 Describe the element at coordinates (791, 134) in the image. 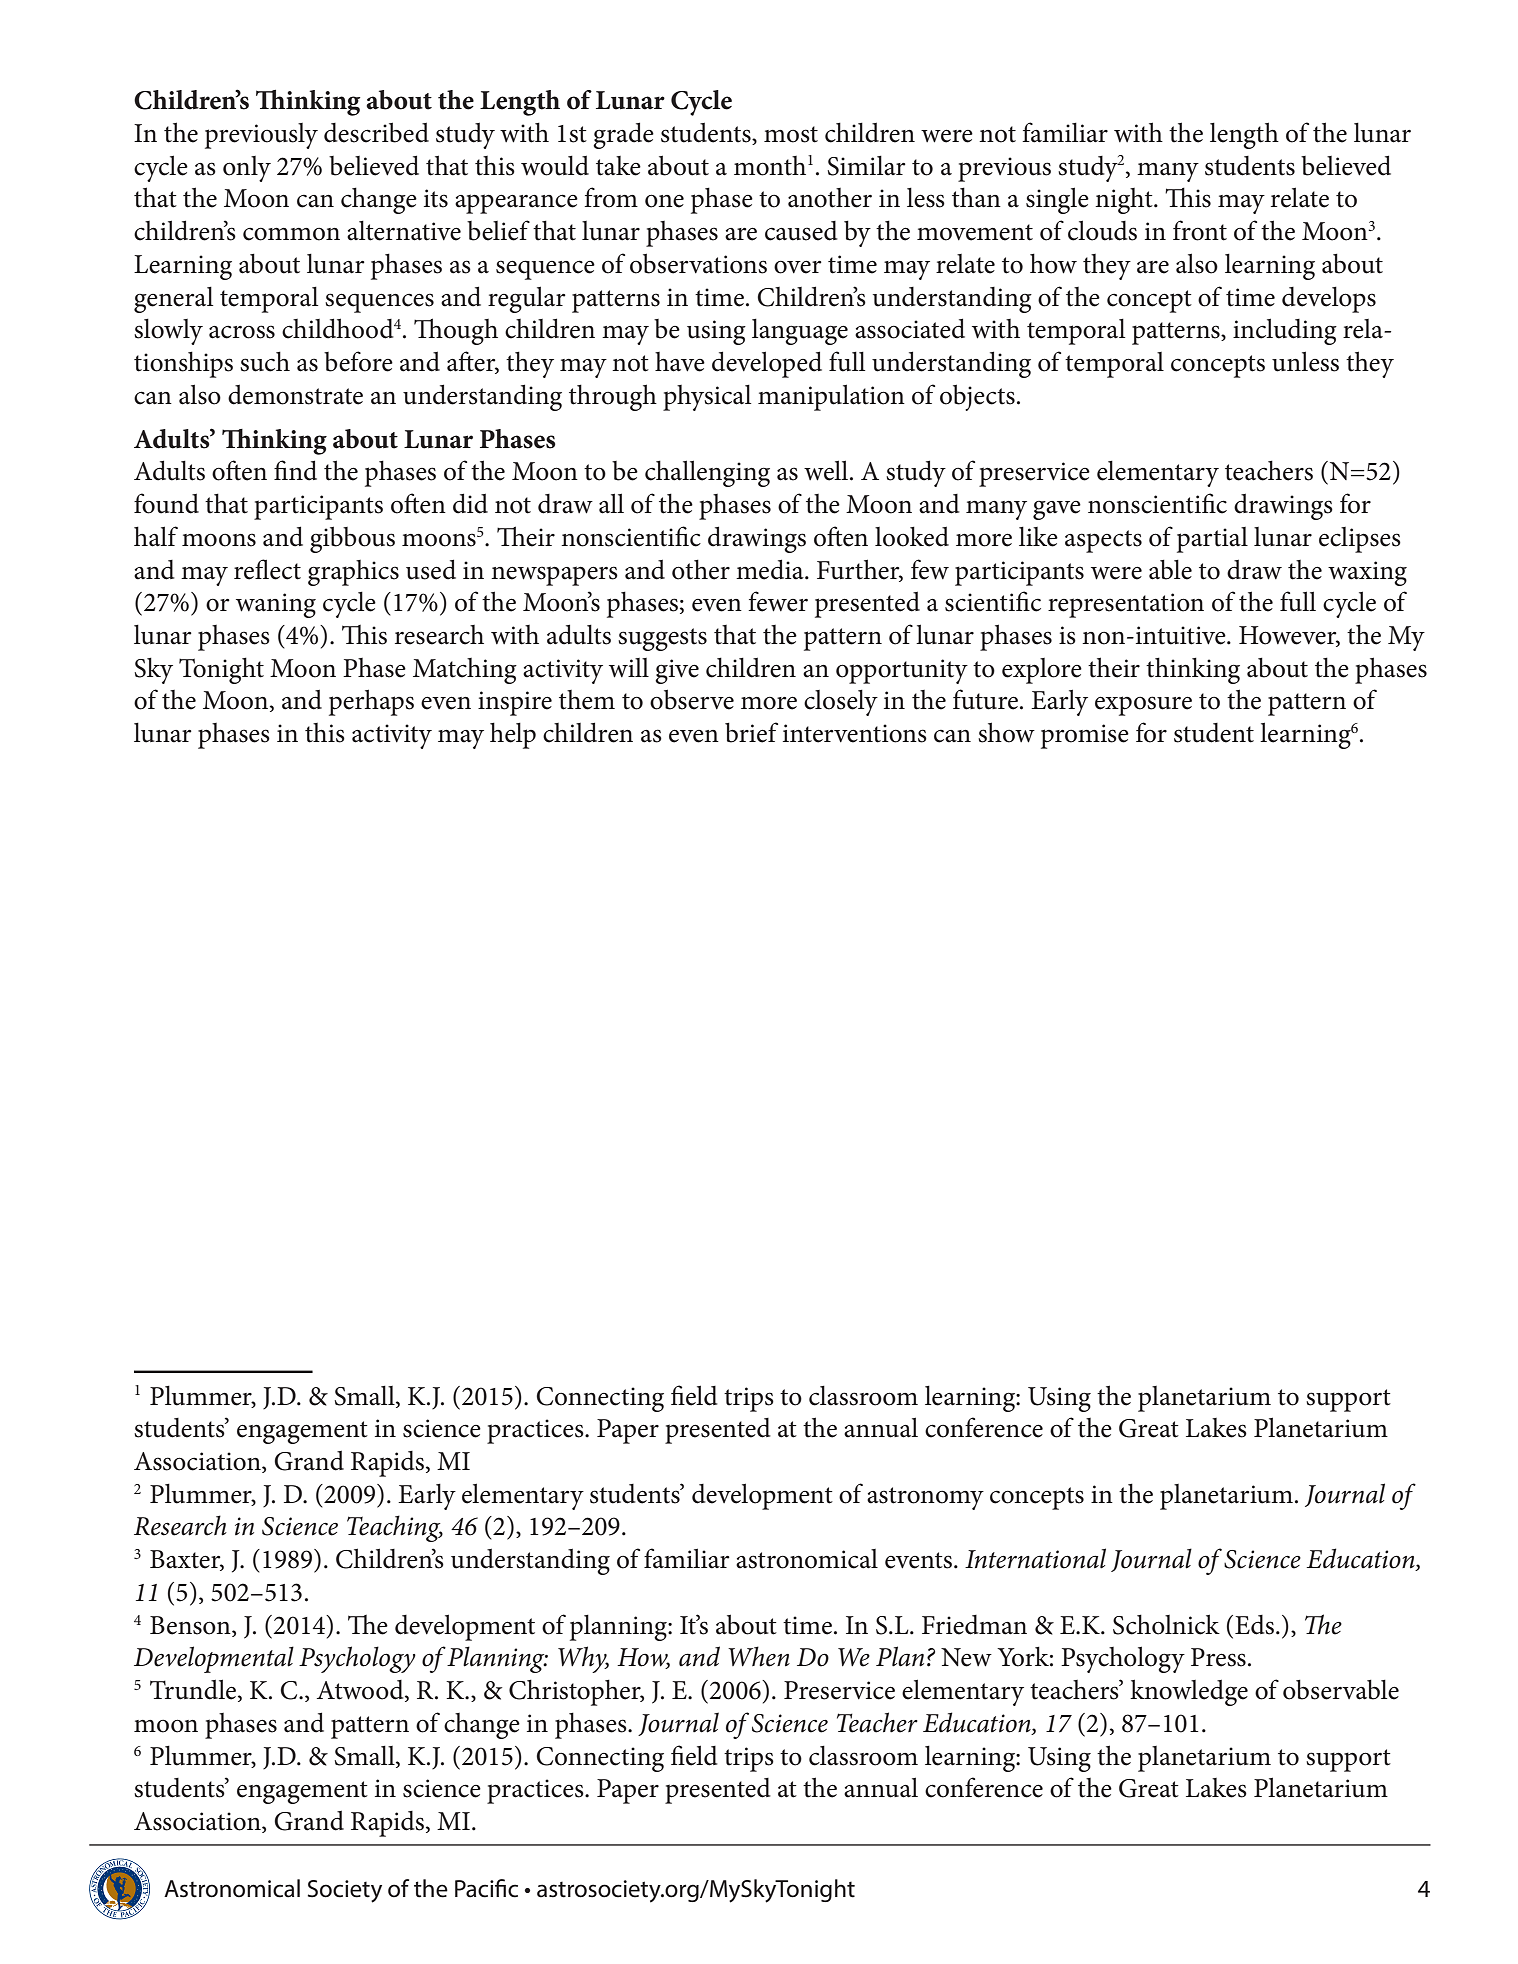

I see `most` at that location.
